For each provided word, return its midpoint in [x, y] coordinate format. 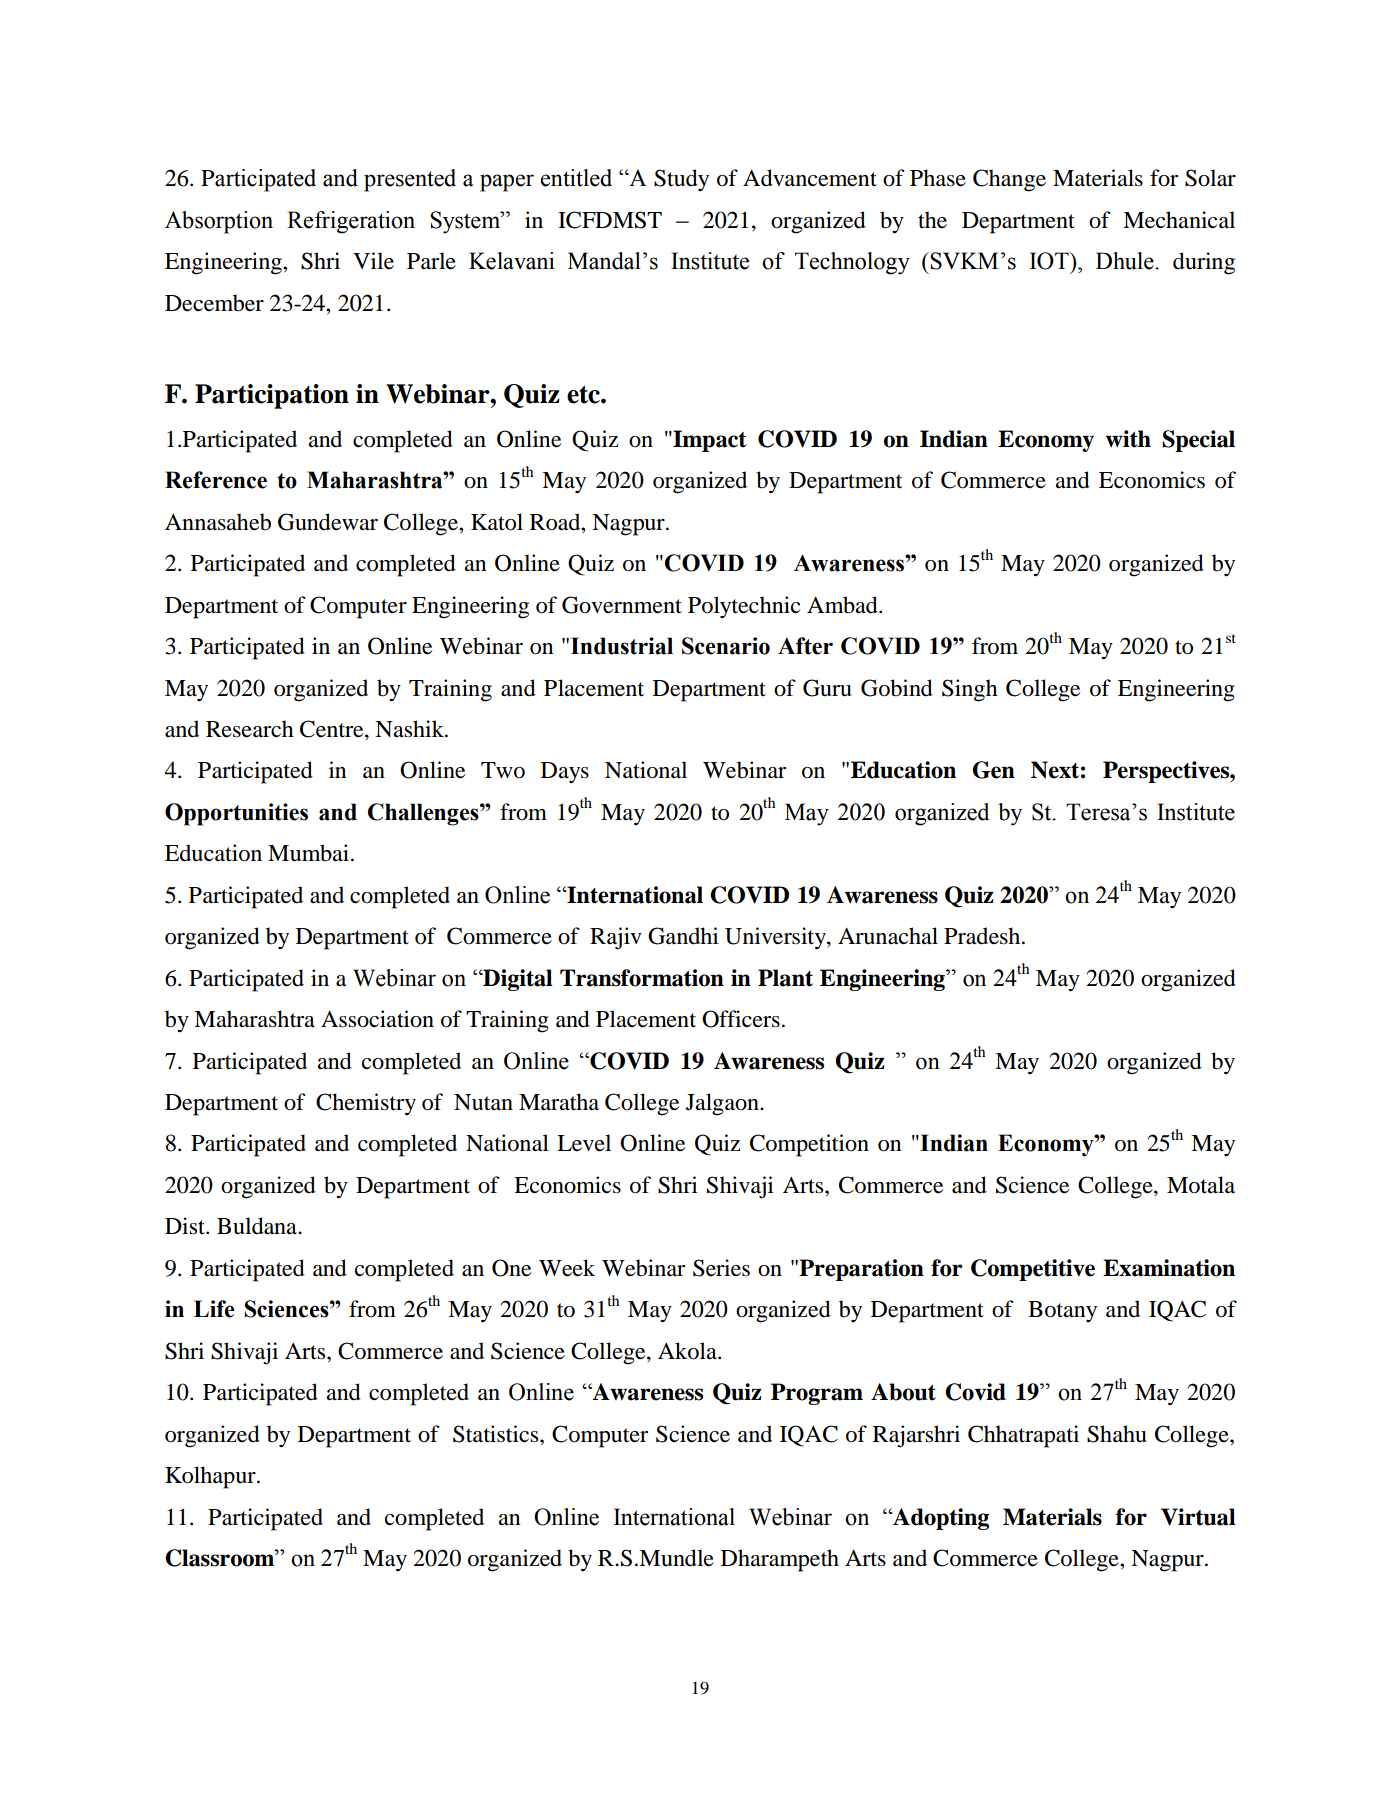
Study [681, 180]
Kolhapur [211, 1477]
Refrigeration [351, 222]
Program [817, 1394]
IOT [1050, 261]
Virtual [1198, 1517]
